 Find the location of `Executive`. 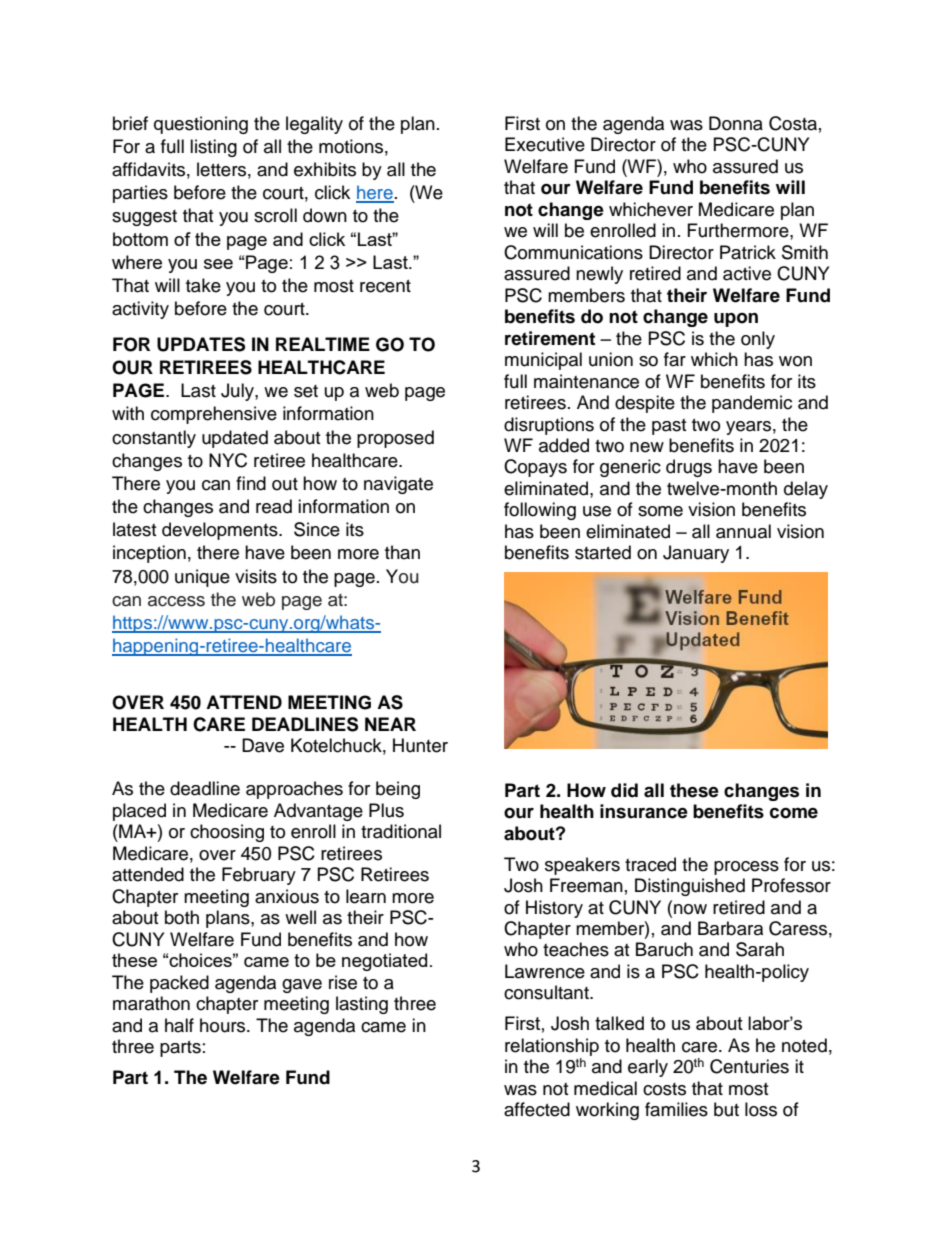

Executive is located at coordinates (545, 144).
